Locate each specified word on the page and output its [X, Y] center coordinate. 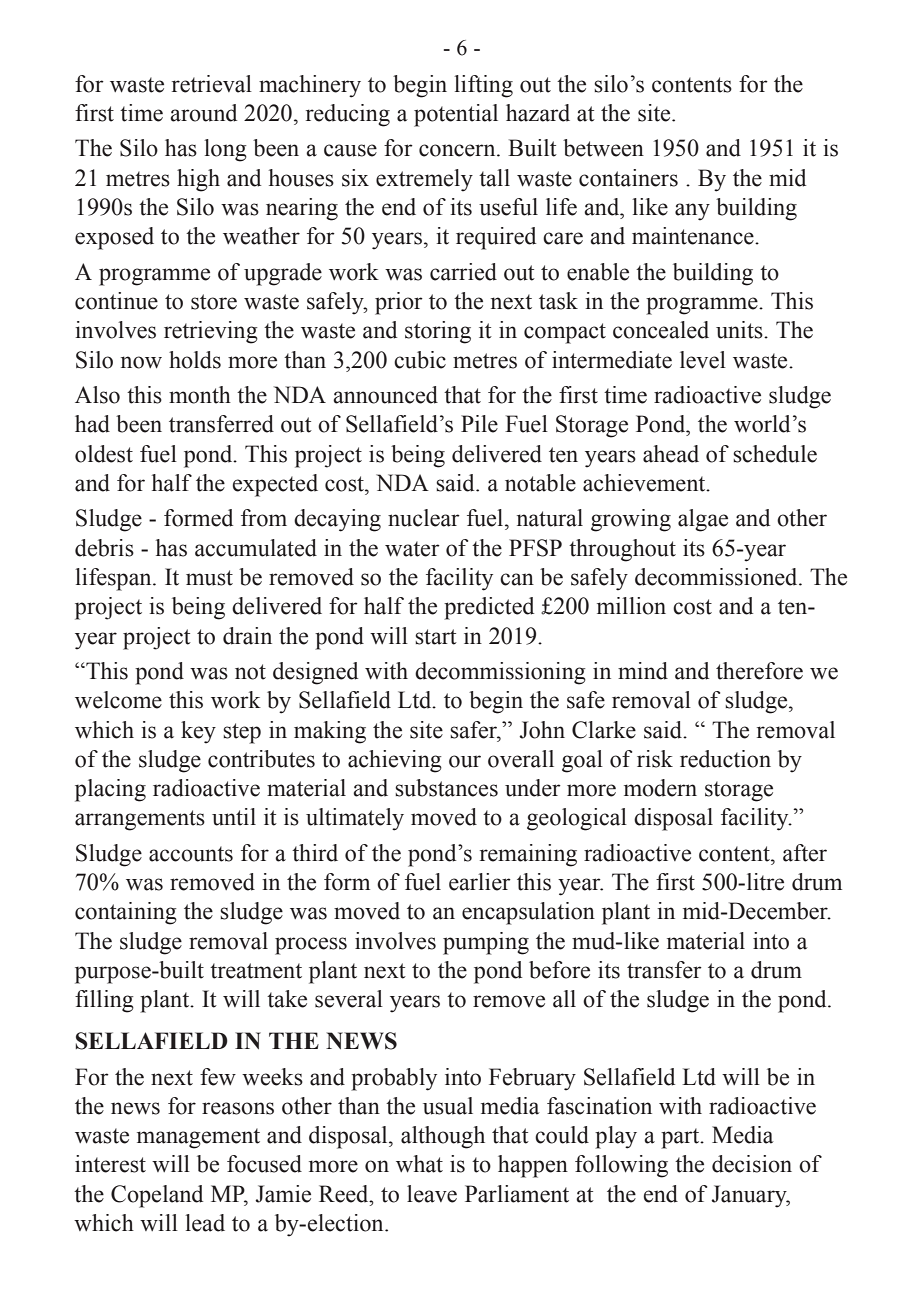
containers [628, 178]
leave [432, 1194]
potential [456, 115]
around [203, 113]
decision [752, 1164]
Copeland [157, 1196]
